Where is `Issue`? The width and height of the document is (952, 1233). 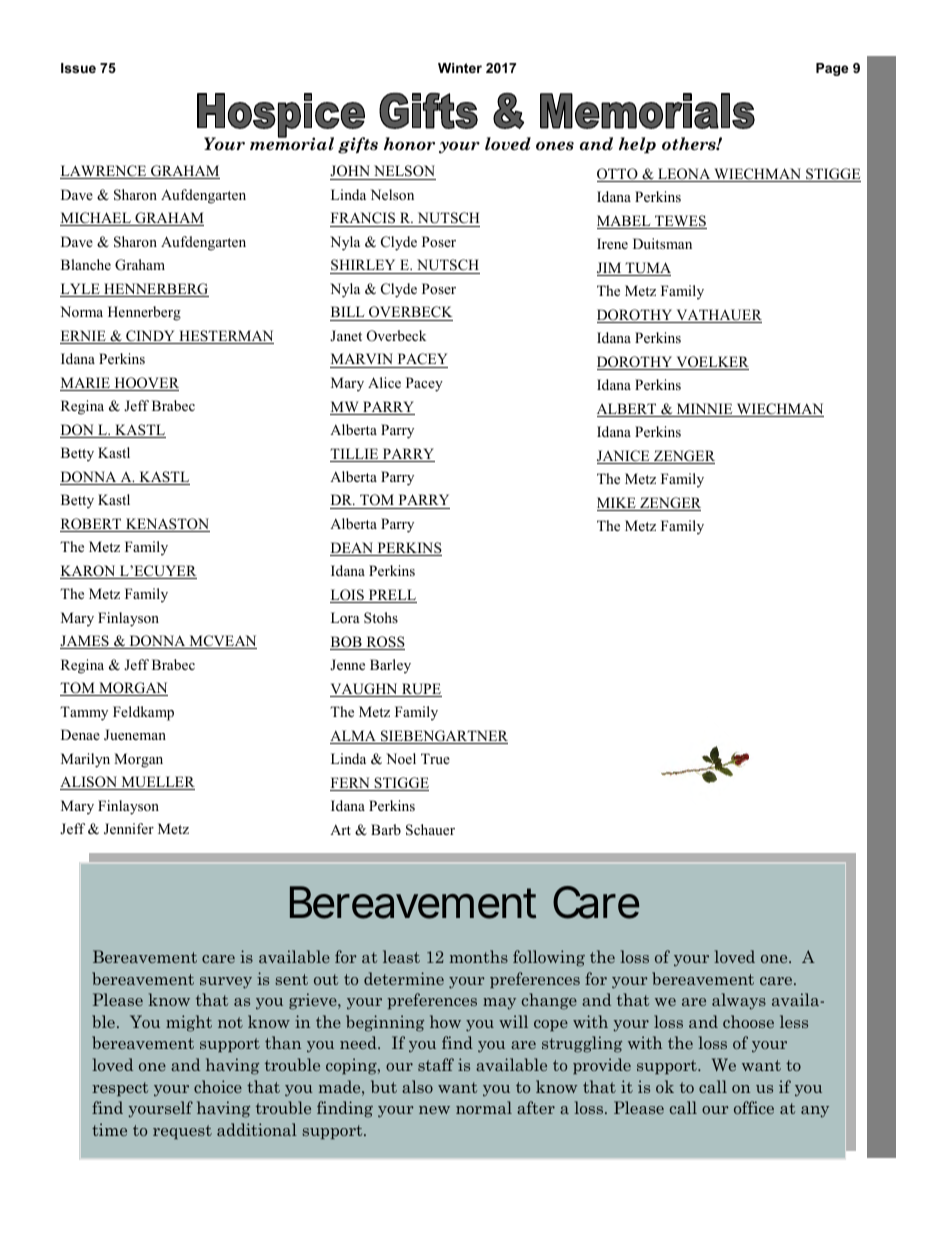 Issue is located at coordinates (78, 68).
